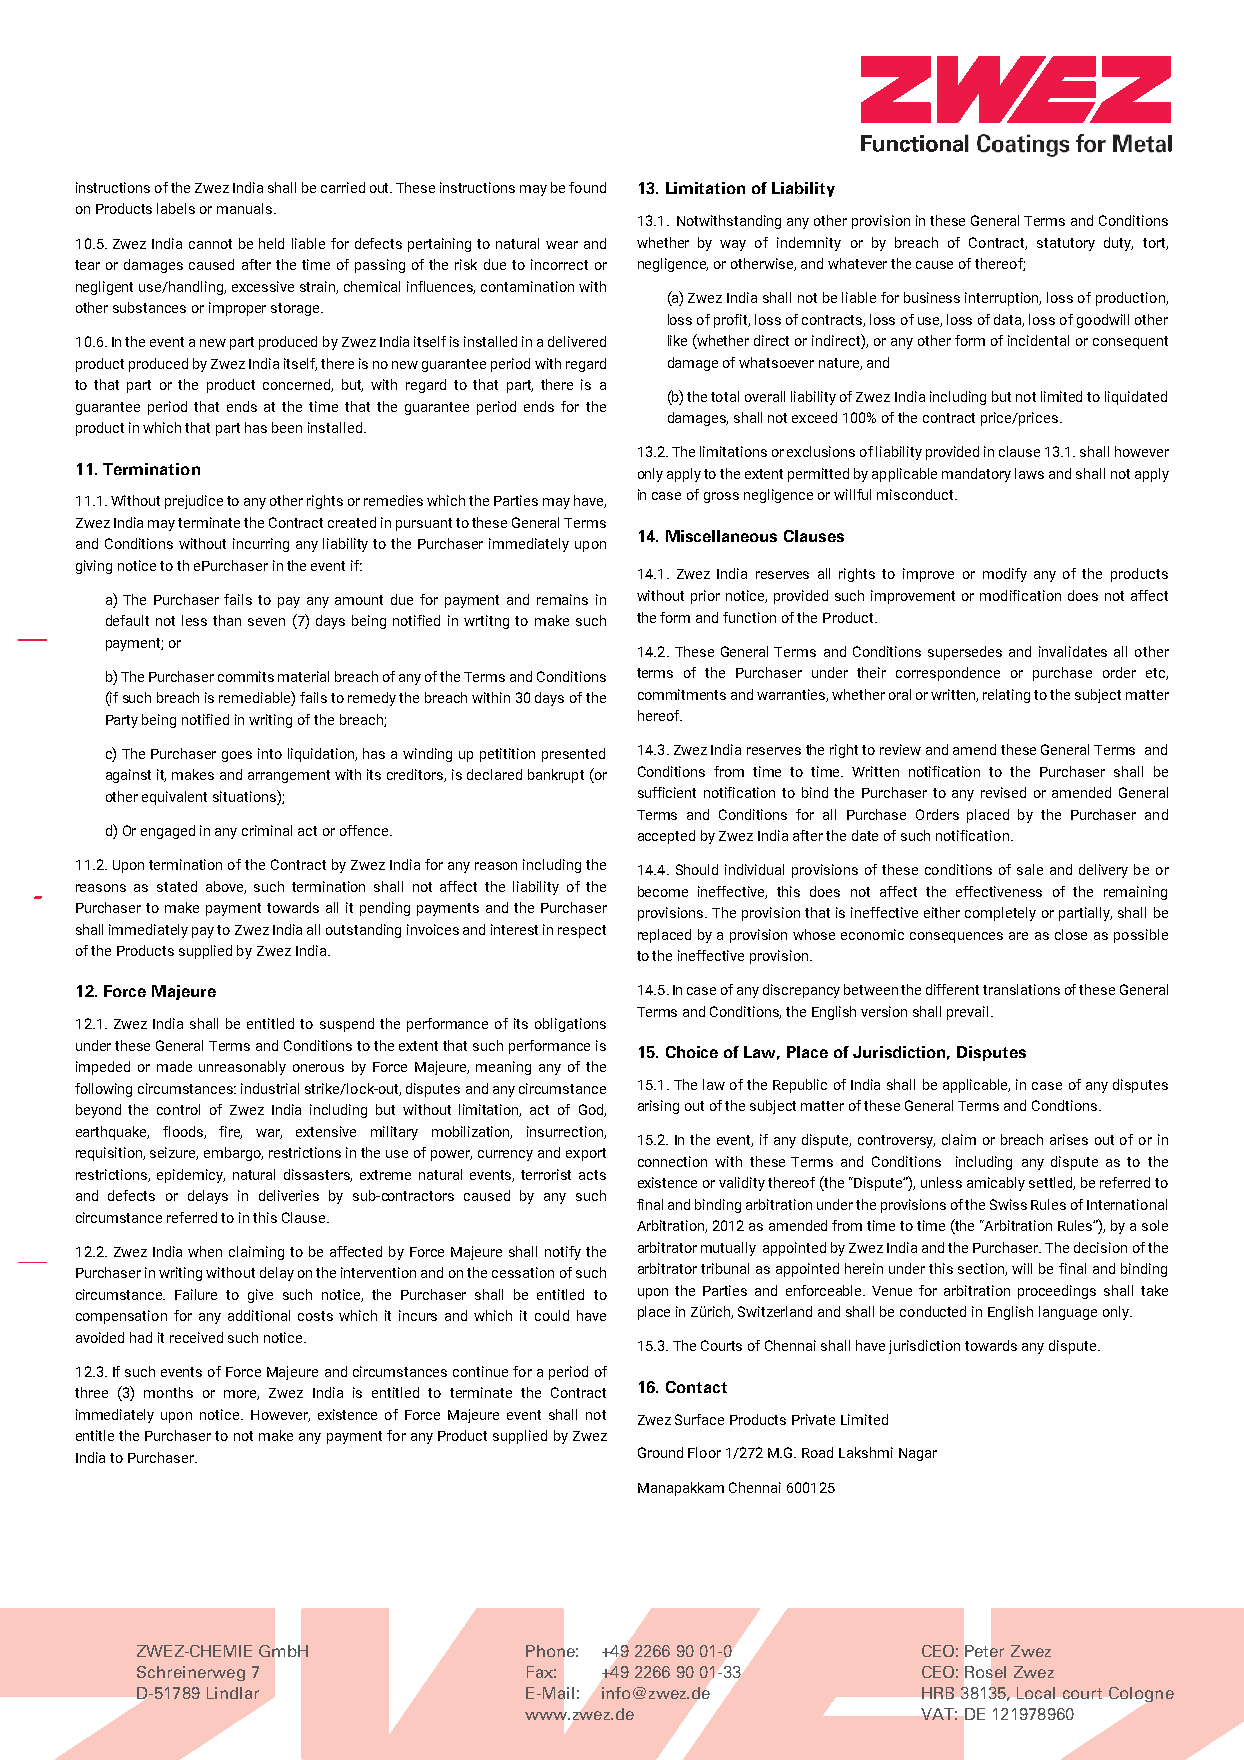 This page has height=1760, width=1244. I want to click on close, so click(1071, 934).
